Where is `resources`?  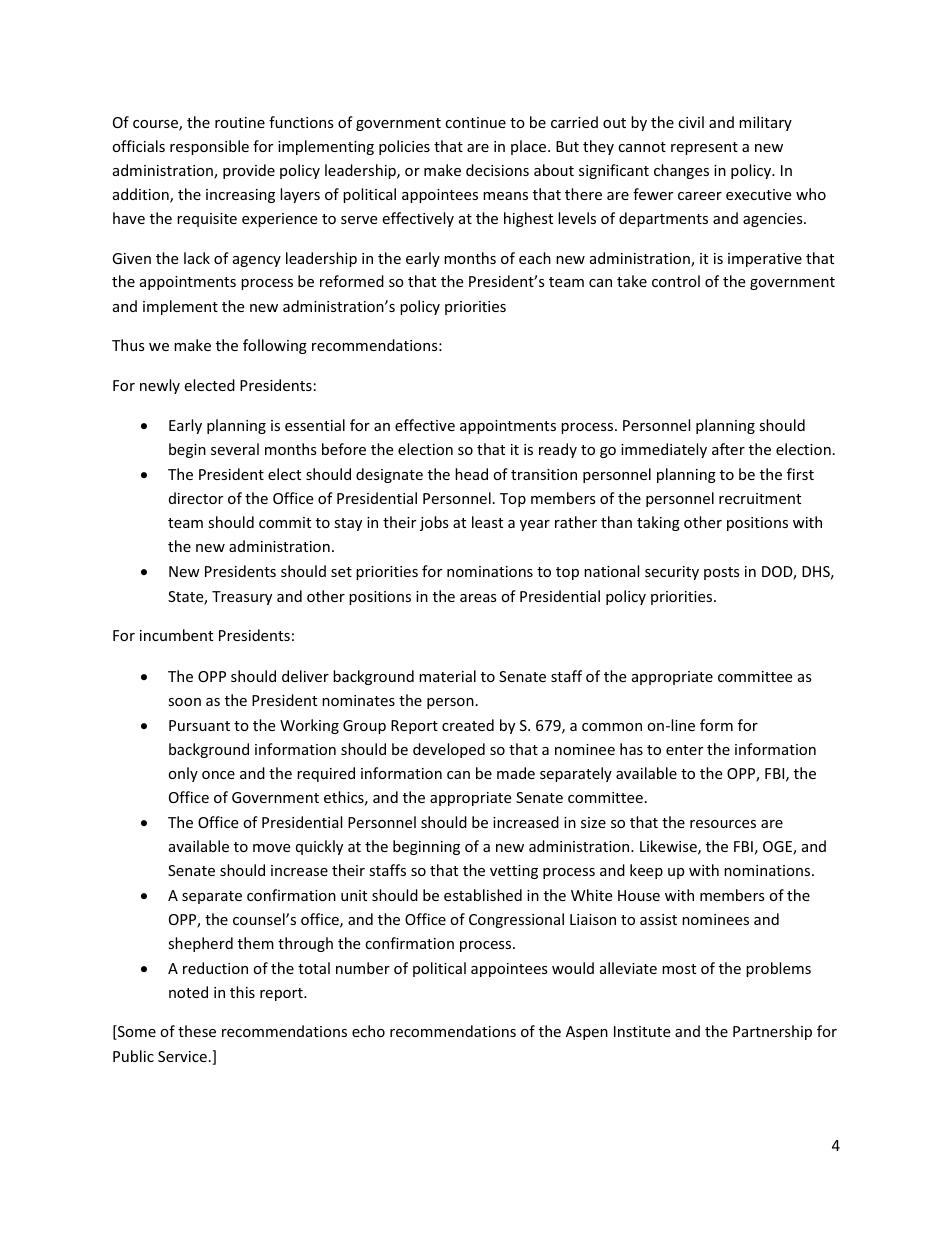
resources is located at coordinates (723, 824).
